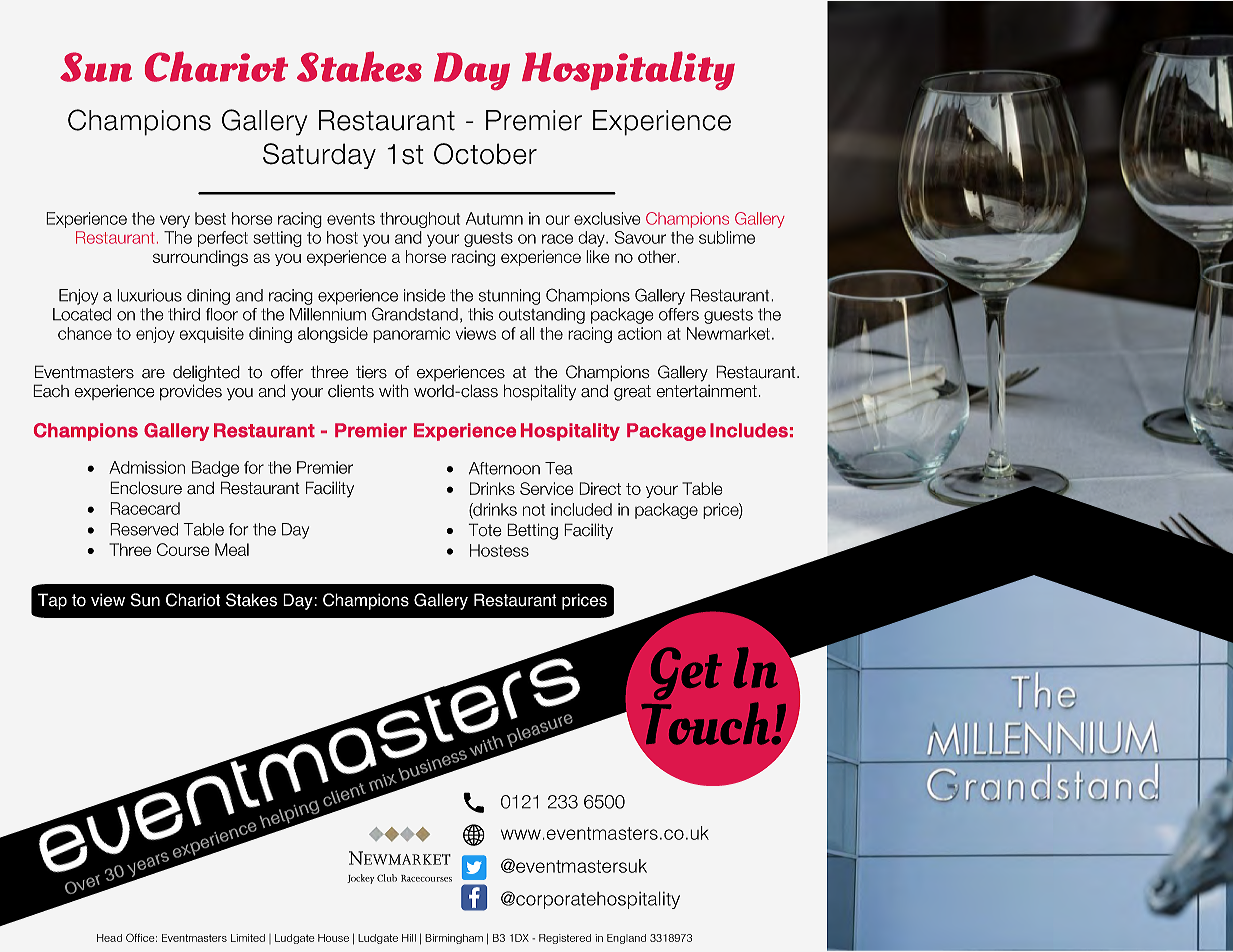 This screenshot has height=952, width=1233. Describe the element at coordinates (409, 938) in the screenshot. I see `Hill` at that location.
